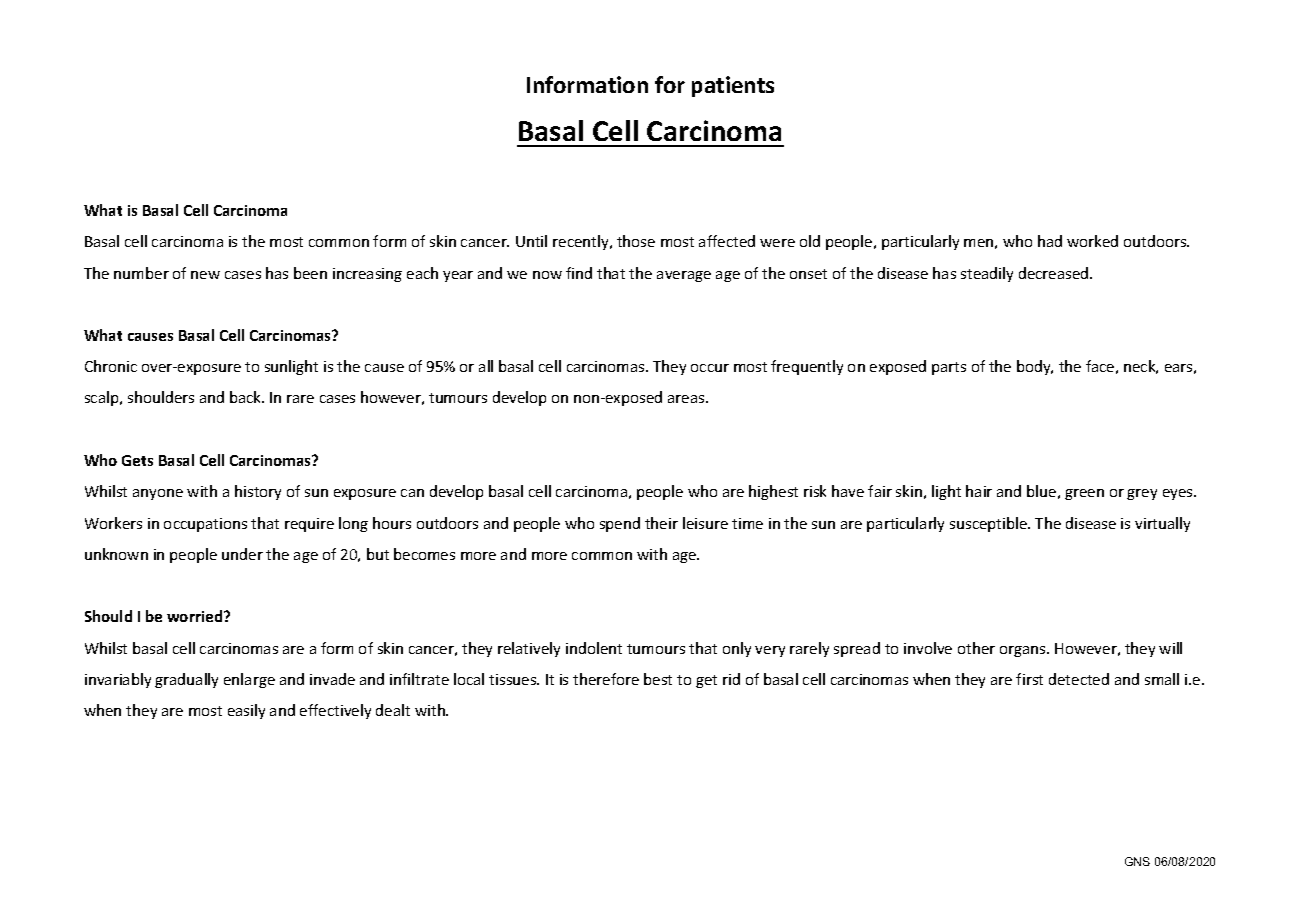 This page has width=1308, height=924. Describe the element at coordinates (658, 679) in the page. I see `best` at that location.
